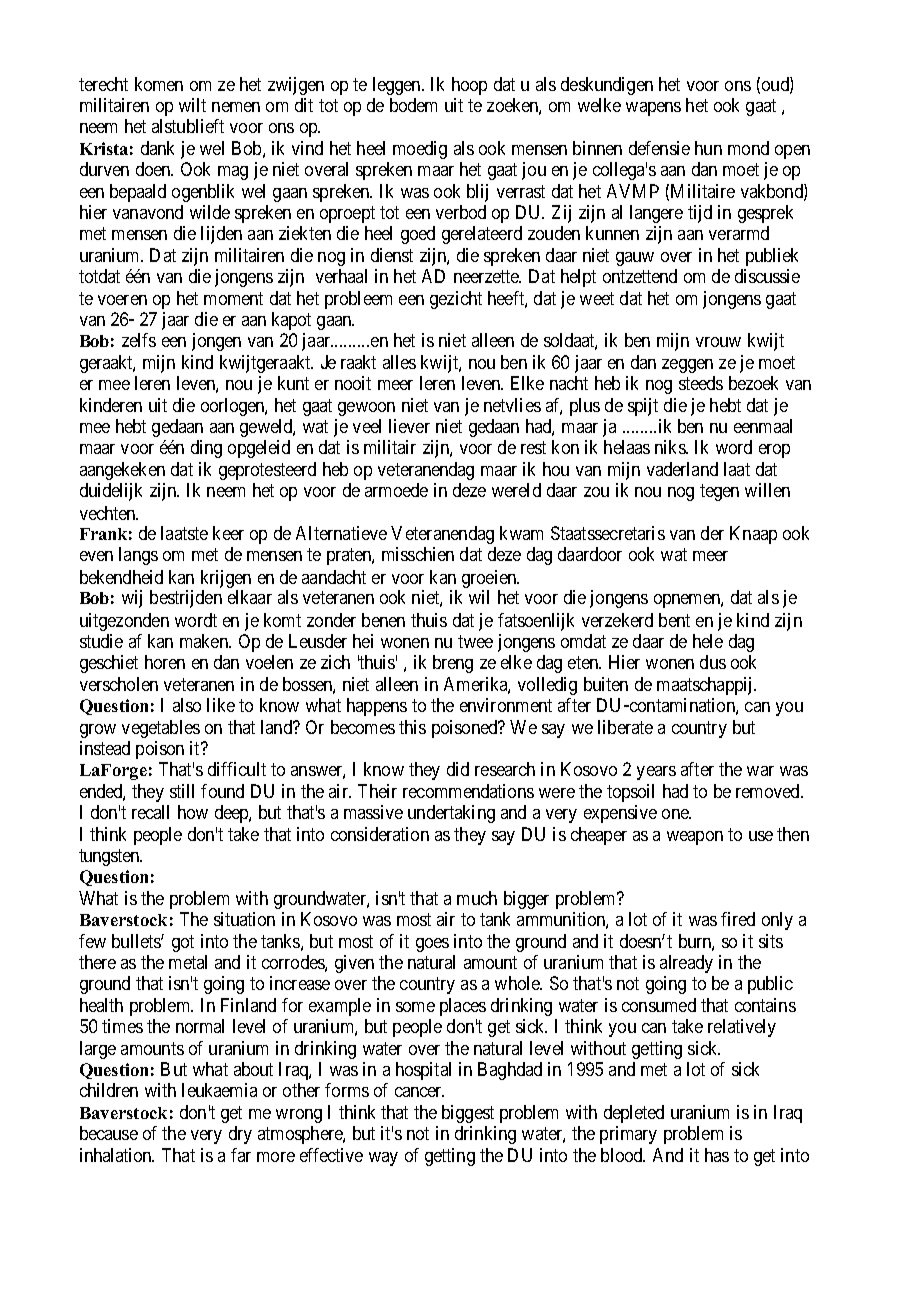  What do you see at coordinates (192, 105) in the screenshot?
I see `wilt` at bounding box center [192, 105].
